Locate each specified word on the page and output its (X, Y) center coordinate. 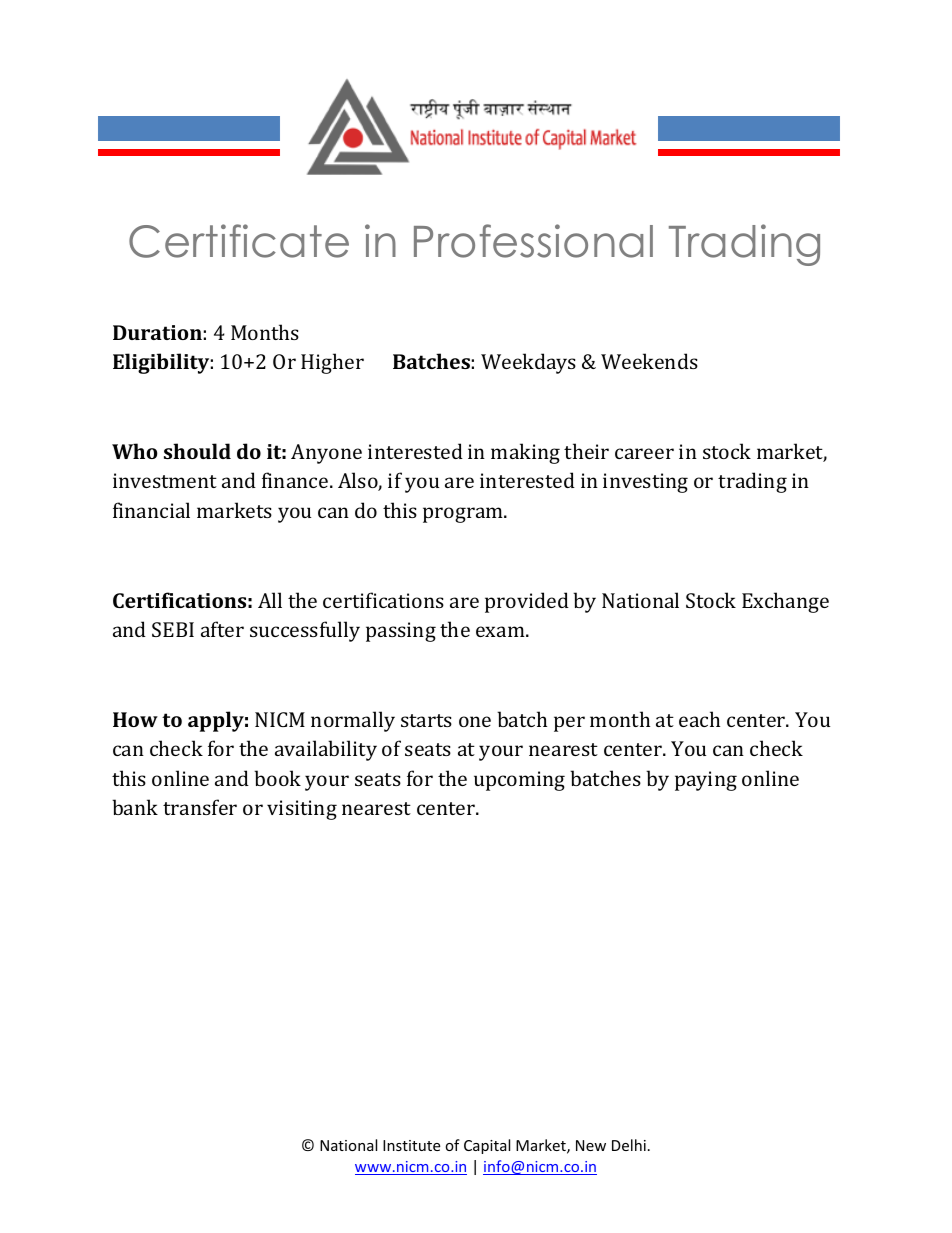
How (135, 719)
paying (706, 781)
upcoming (519, 781)
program (464, 515)
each (699, 719)
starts (426, 720)
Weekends (649, 361)
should (197, 451)
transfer (200, 807)
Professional (533, 241)
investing (645, 483)
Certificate (239, 241)
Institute (411, 1145)
